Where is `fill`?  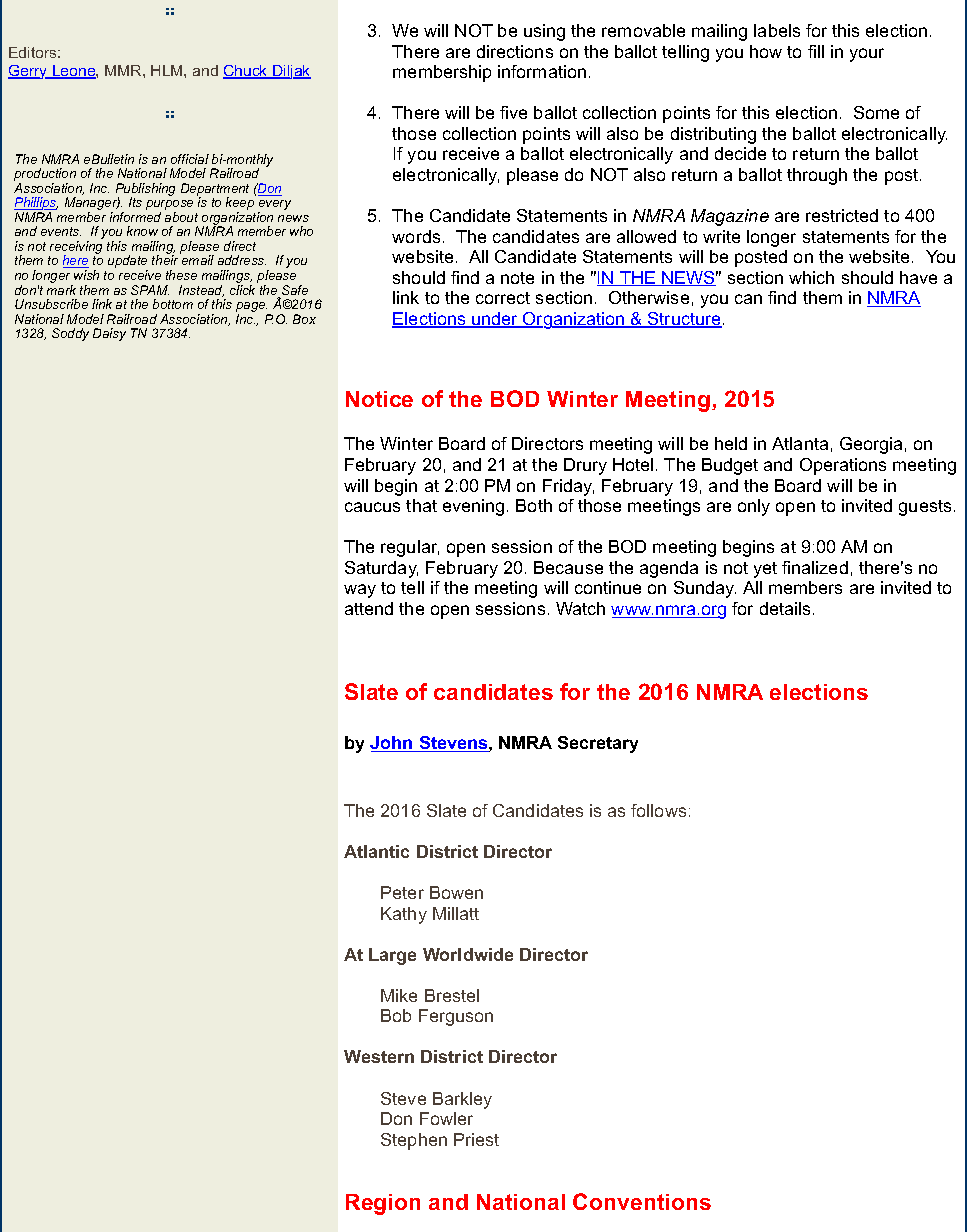
fill is located at coordinates (816, 51).
